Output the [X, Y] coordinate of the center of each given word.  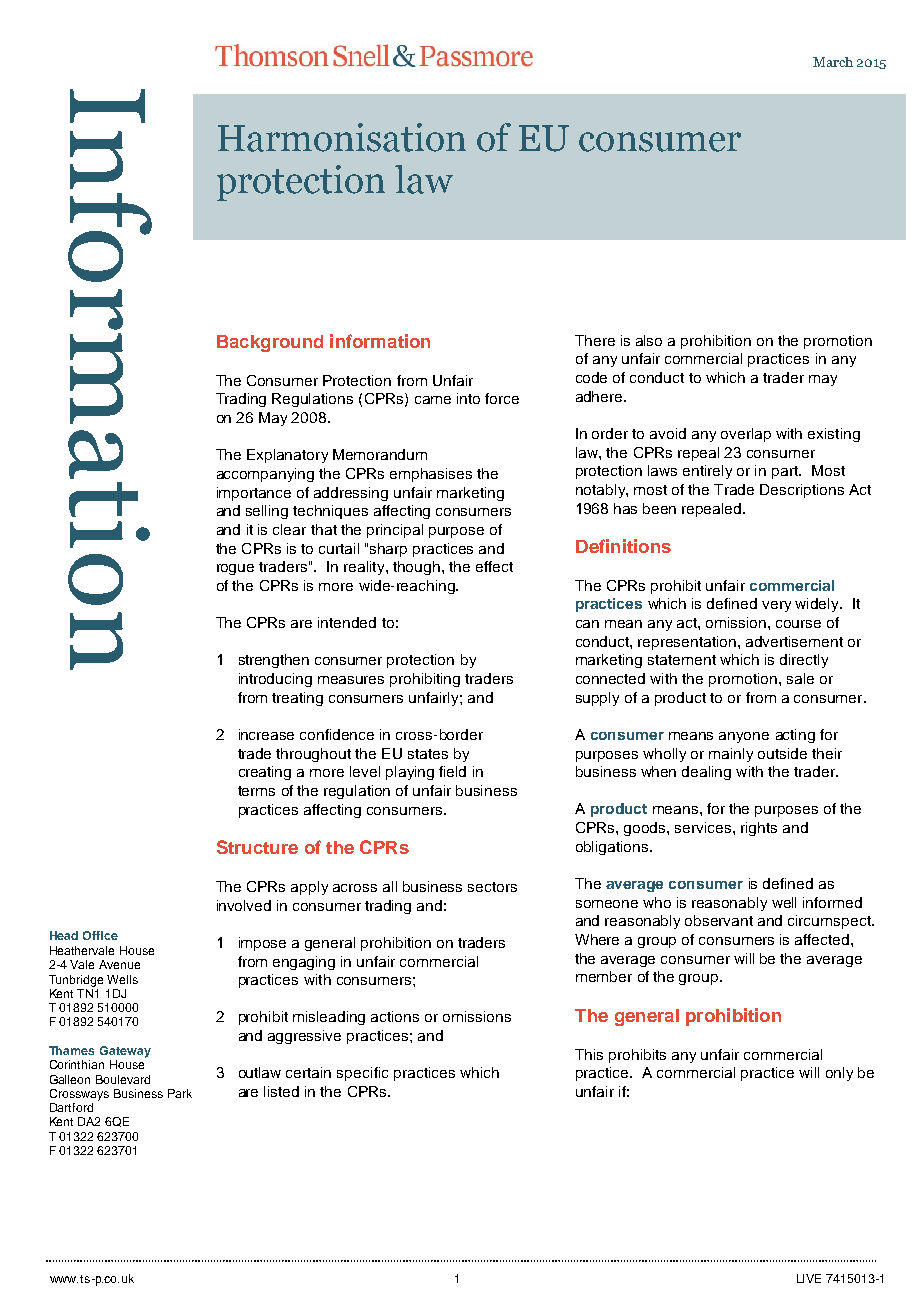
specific [362, 1074]
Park [180, 1093]
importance [254, 494]
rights [759, 829]
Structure [257, 847]
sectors [492, 887]
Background [270, 343]
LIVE [809, 1278]
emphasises [431, 475]
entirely [707, 472]
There [595, 340]
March [833, 62]
